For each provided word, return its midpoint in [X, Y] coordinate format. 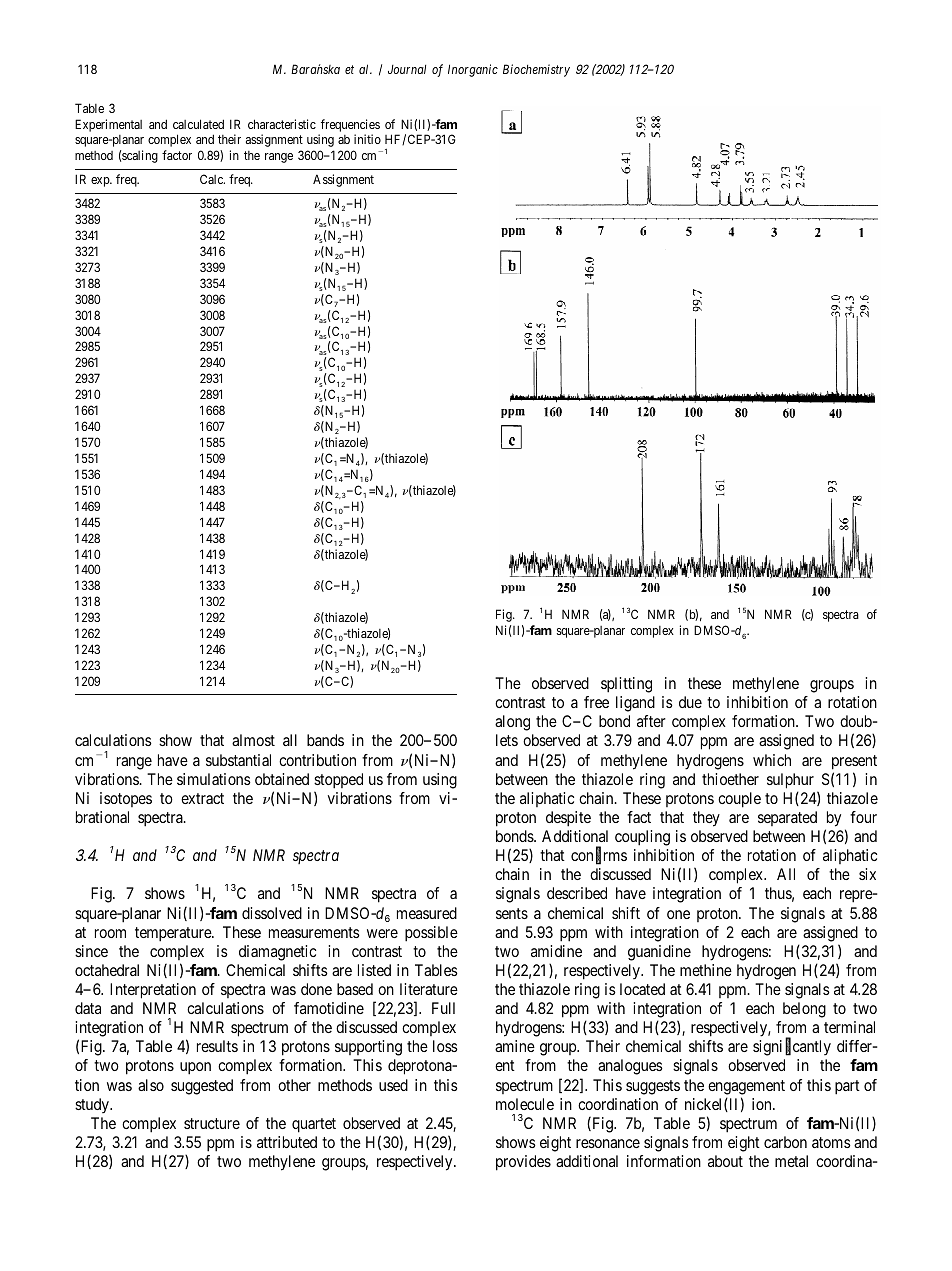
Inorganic [473, 70]
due [690, 702]
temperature [174, 934]
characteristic [282, 124]
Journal [407, 69]
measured [427, 913]
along [512, 723]
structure [212, 1123]
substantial [238, 760]
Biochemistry [536, 70]
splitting [626, 685]
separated [787, 818]
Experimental [108, 125]
